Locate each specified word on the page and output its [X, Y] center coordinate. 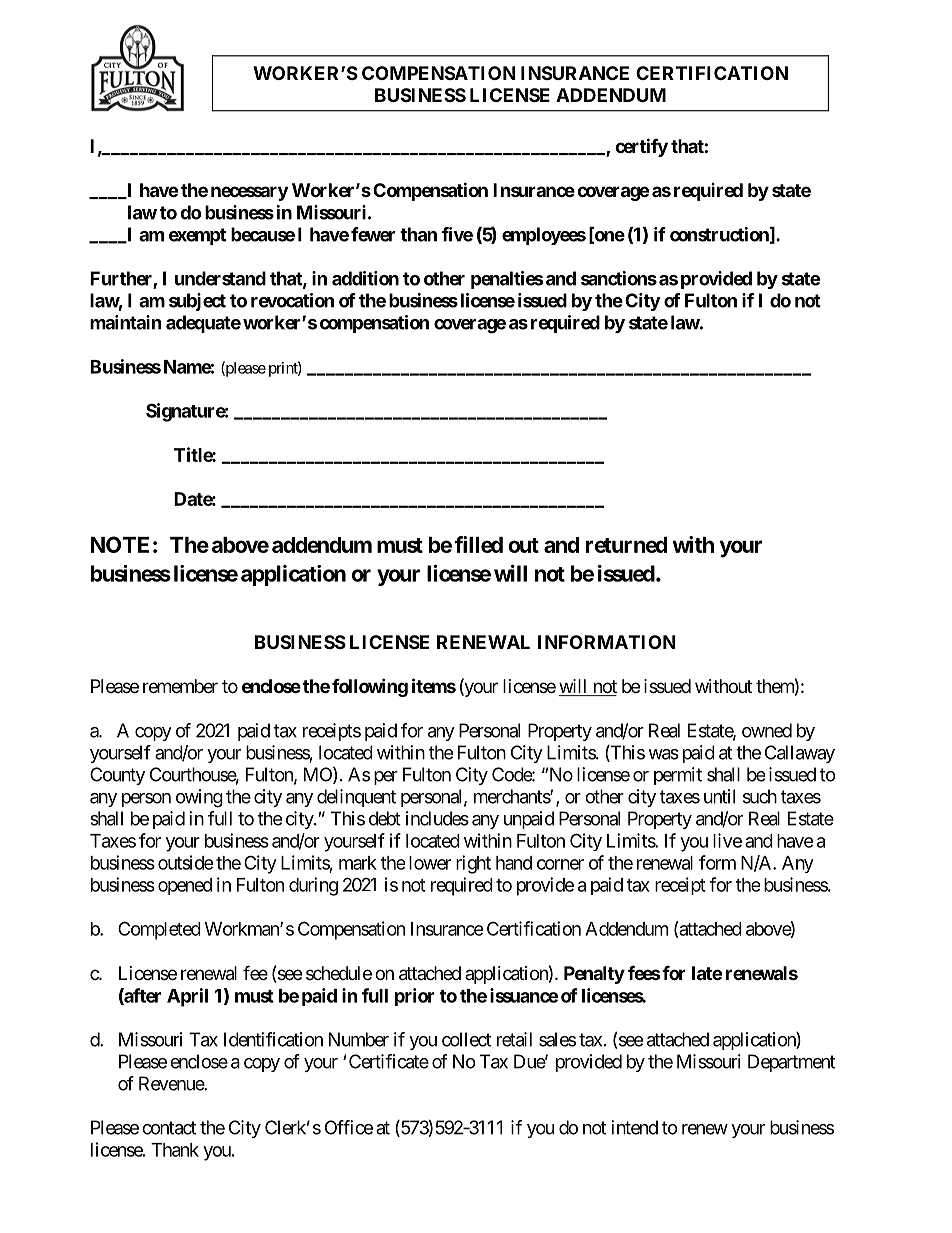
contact [169, 1128]
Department [791, 1063]
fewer [373, 234]
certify [641, 147]
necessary [249, 193]
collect [466, 1039]
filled [479, 544]
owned [767, 730]
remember [180, 686]
